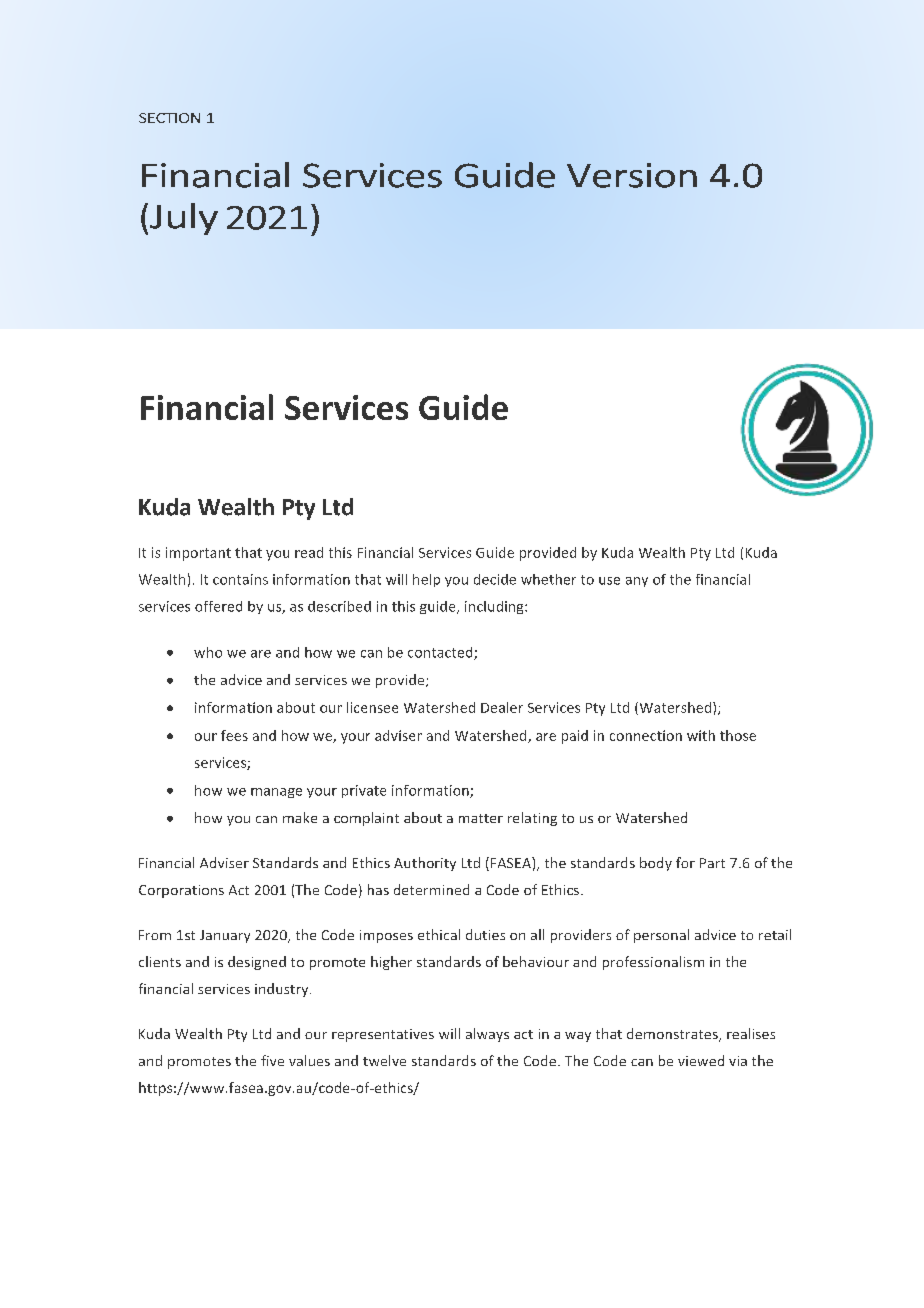 This screenshot has width=924, height=1308. Describe the element at coordinates (637, 582) in the screenshot. I see `any` at that location.
